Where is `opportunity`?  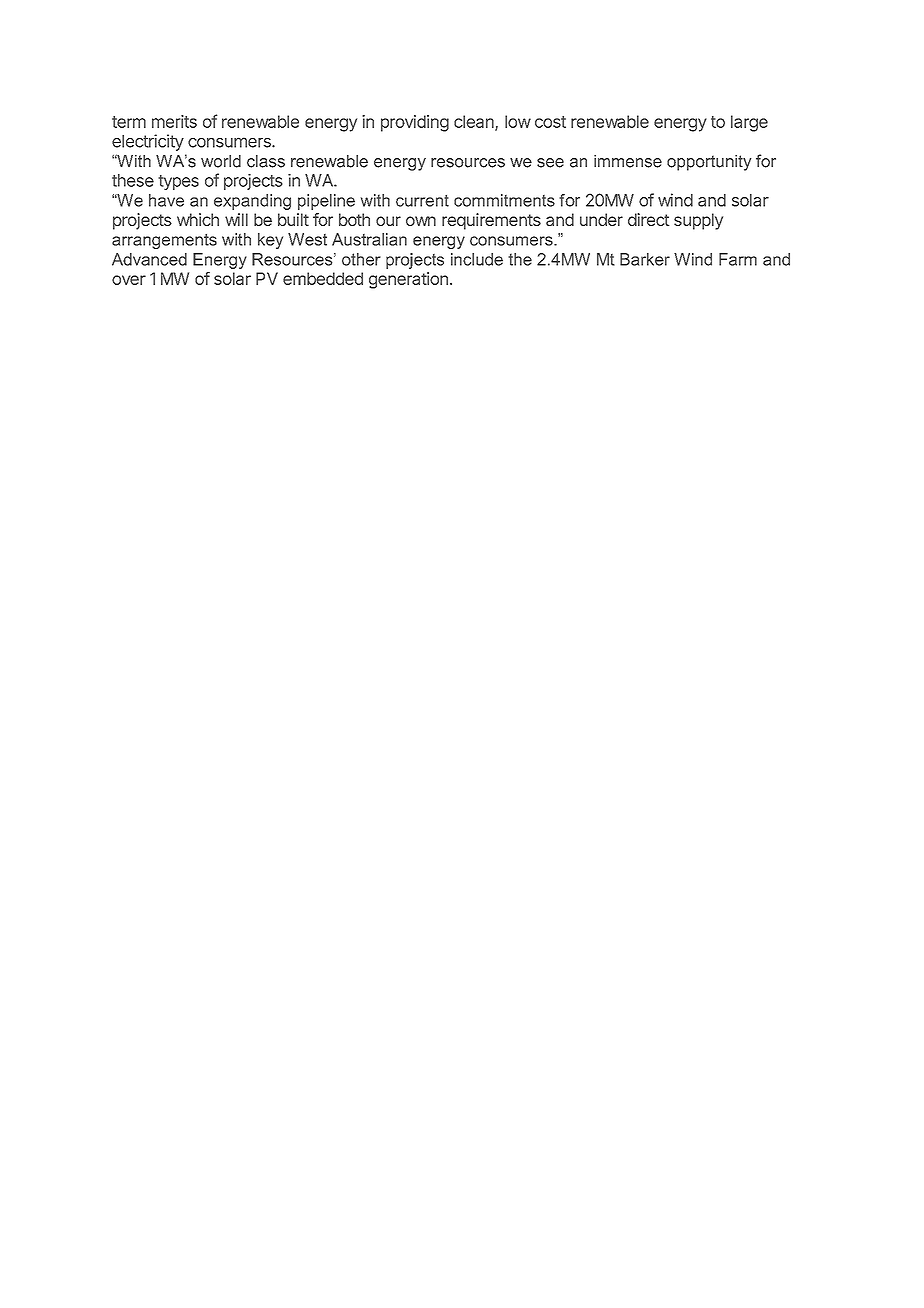
opportunity is located at coordinates (709, 163).
